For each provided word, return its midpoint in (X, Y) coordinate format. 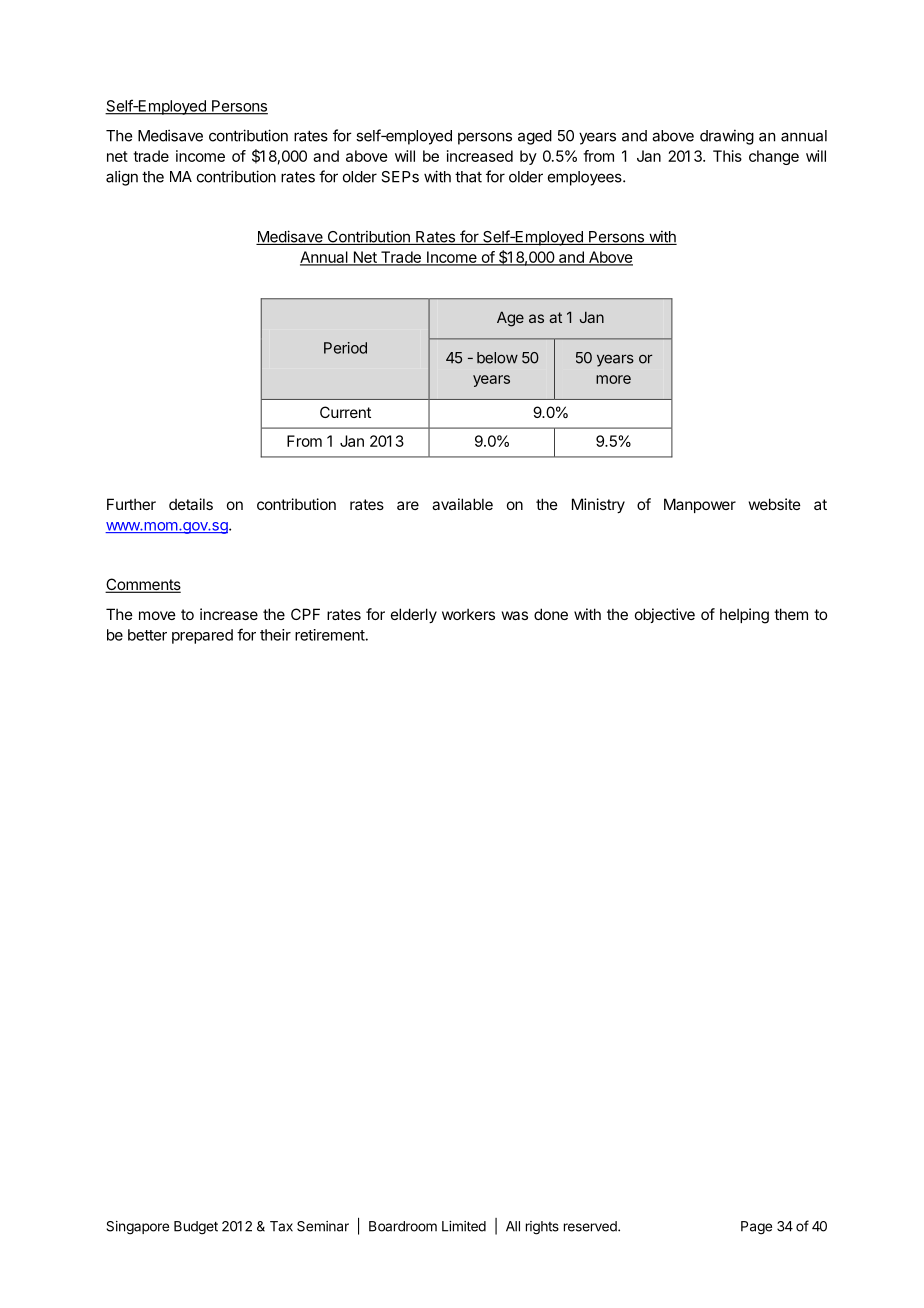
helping (744, 616)
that (468, 177)
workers (468, 614)
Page (756, 1228)
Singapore (137, 1228)
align (122, 178)
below (497, 358)
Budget (196, 1228)
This (727, 156)
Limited (464, 1226)
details (191, 504)
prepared (202, 636)
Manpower (700, 505)
